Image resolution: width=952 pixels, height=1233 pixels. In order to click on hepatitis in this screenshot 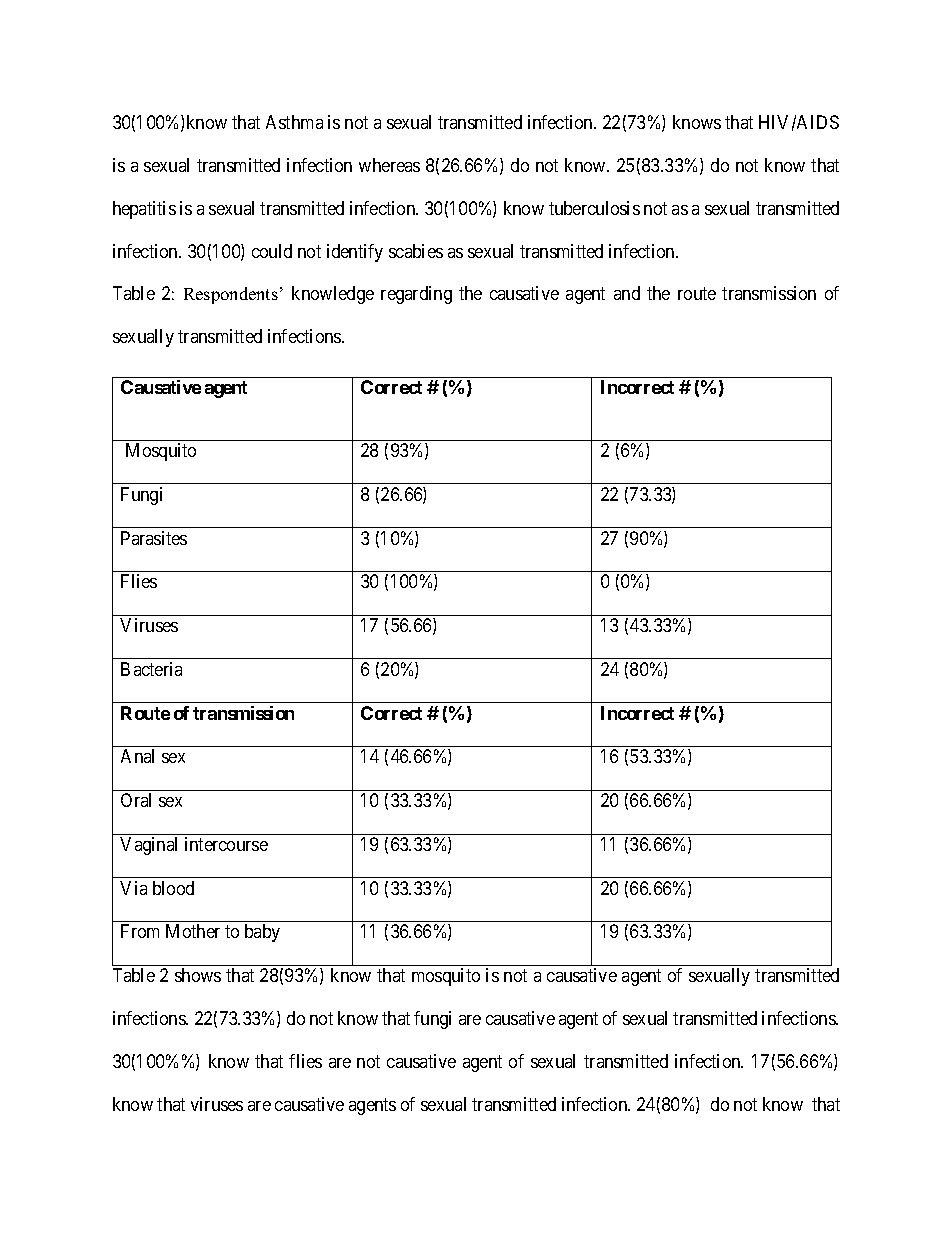, I will do `click(144, 210)`.
